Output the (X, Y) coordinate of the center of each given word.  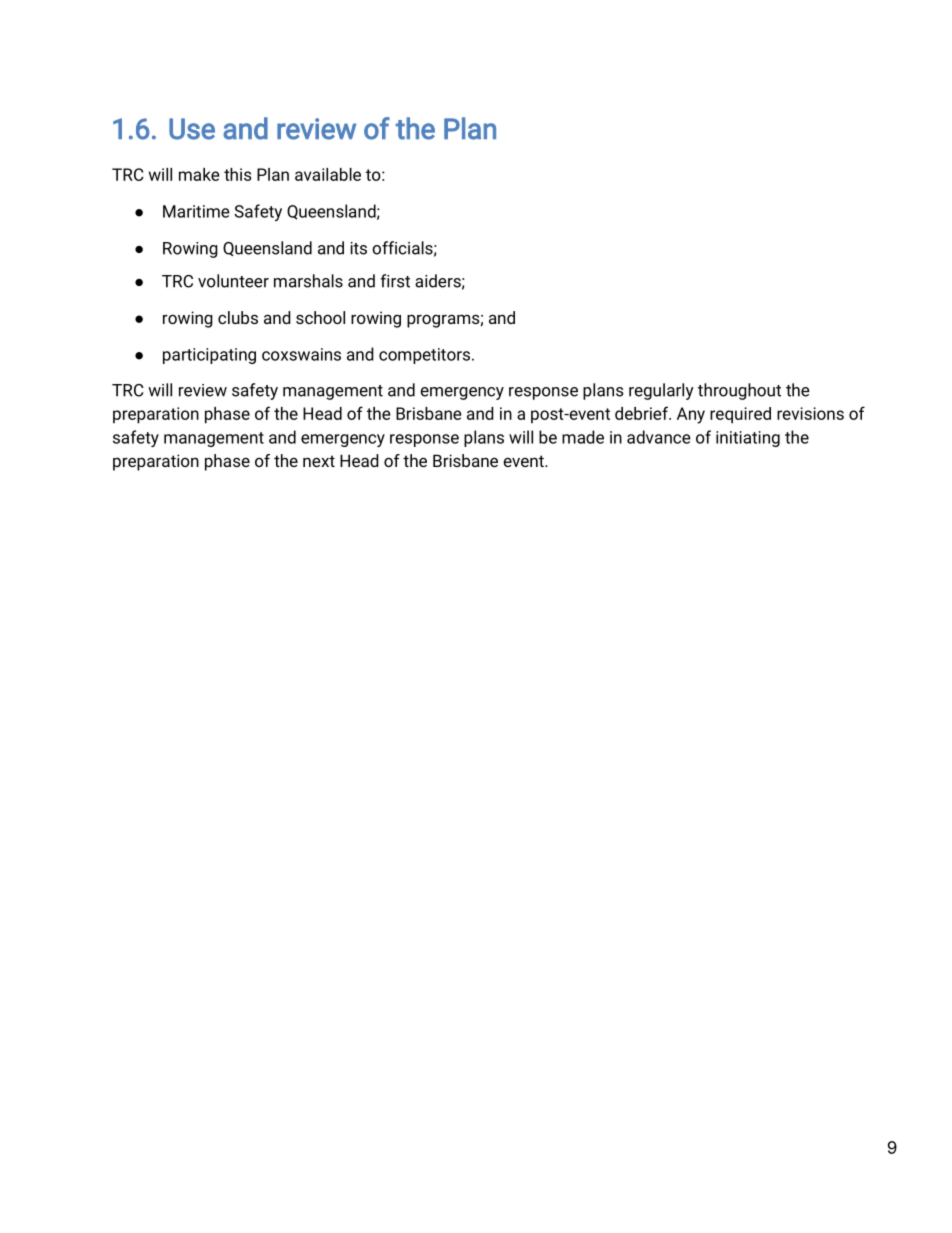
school (320, 317)
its (358, 248)
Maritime (196, 211)
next (319, 461)
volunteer (233, 281)
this (237, 174)
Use (192, 129)
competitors (426, 356)
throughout (739, 391)
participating (209, 356)
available (328, 174)
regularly (661, 391)
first (395, 281)
